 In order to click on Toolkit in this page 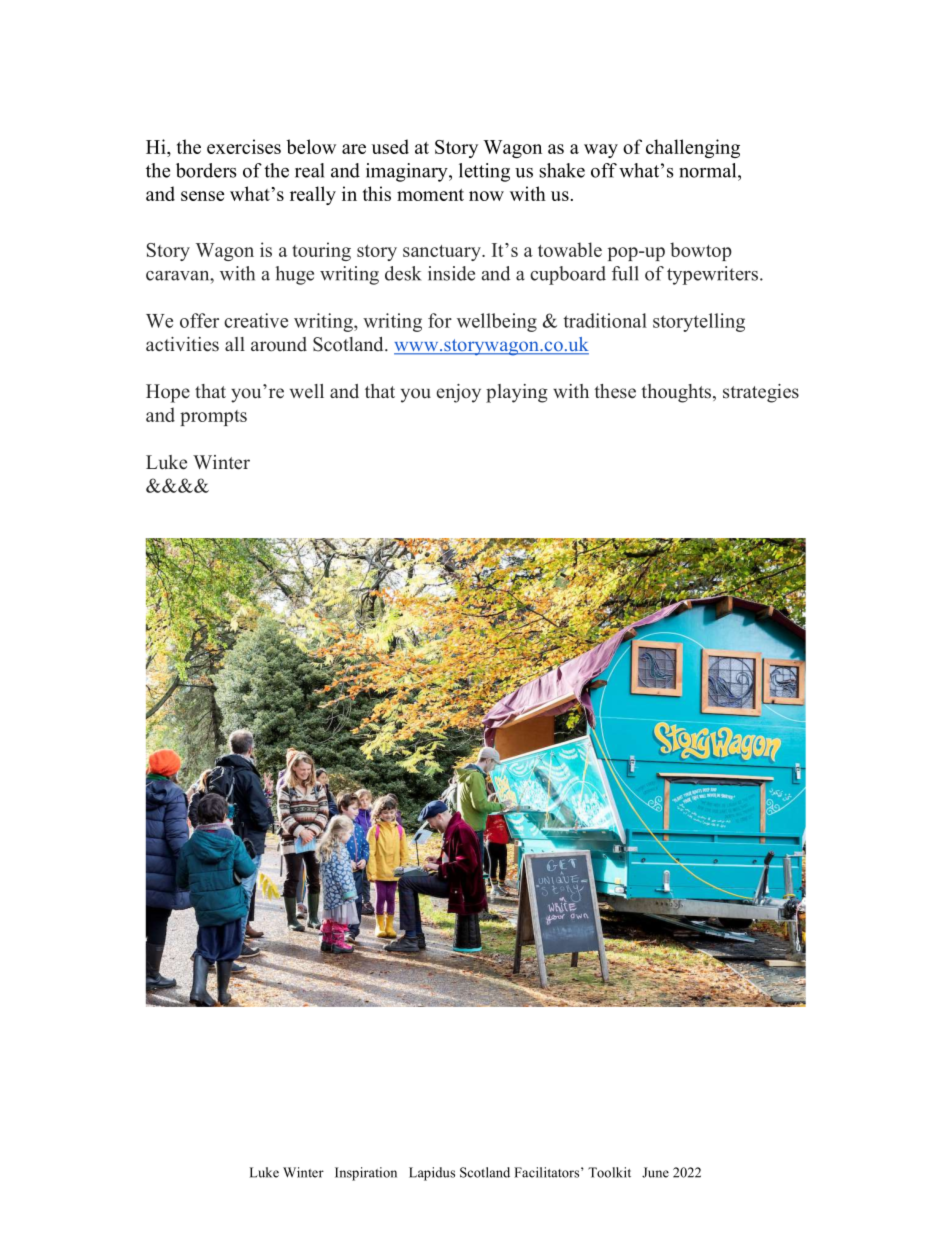, I will do `click(609, 1172)`.
